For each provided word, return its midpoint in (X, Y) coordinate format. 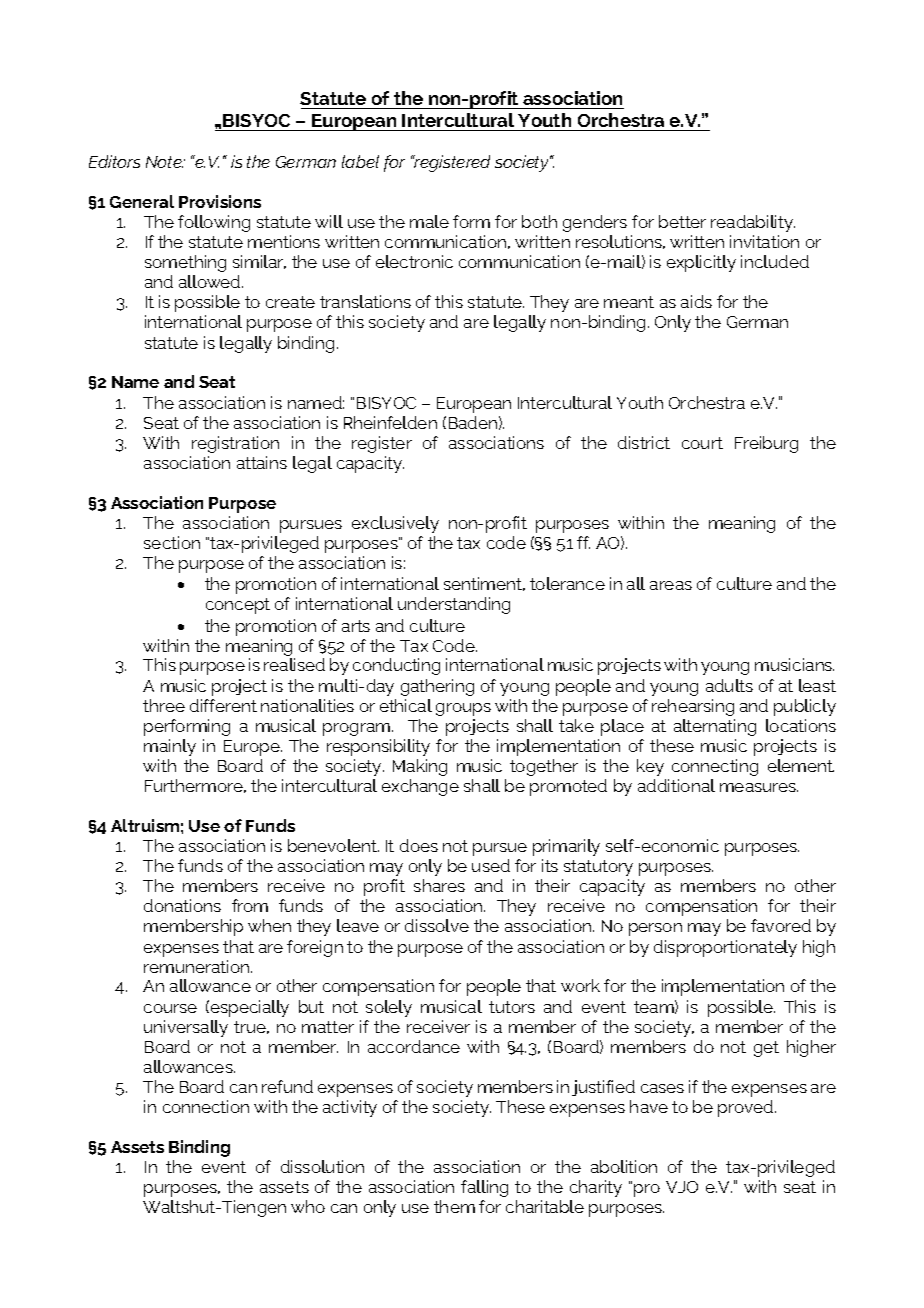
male (429, 221)
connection (206, 1106)
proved (747, 1108)
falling (484, 1188)
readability (753, 223)
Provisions (220, 201)
